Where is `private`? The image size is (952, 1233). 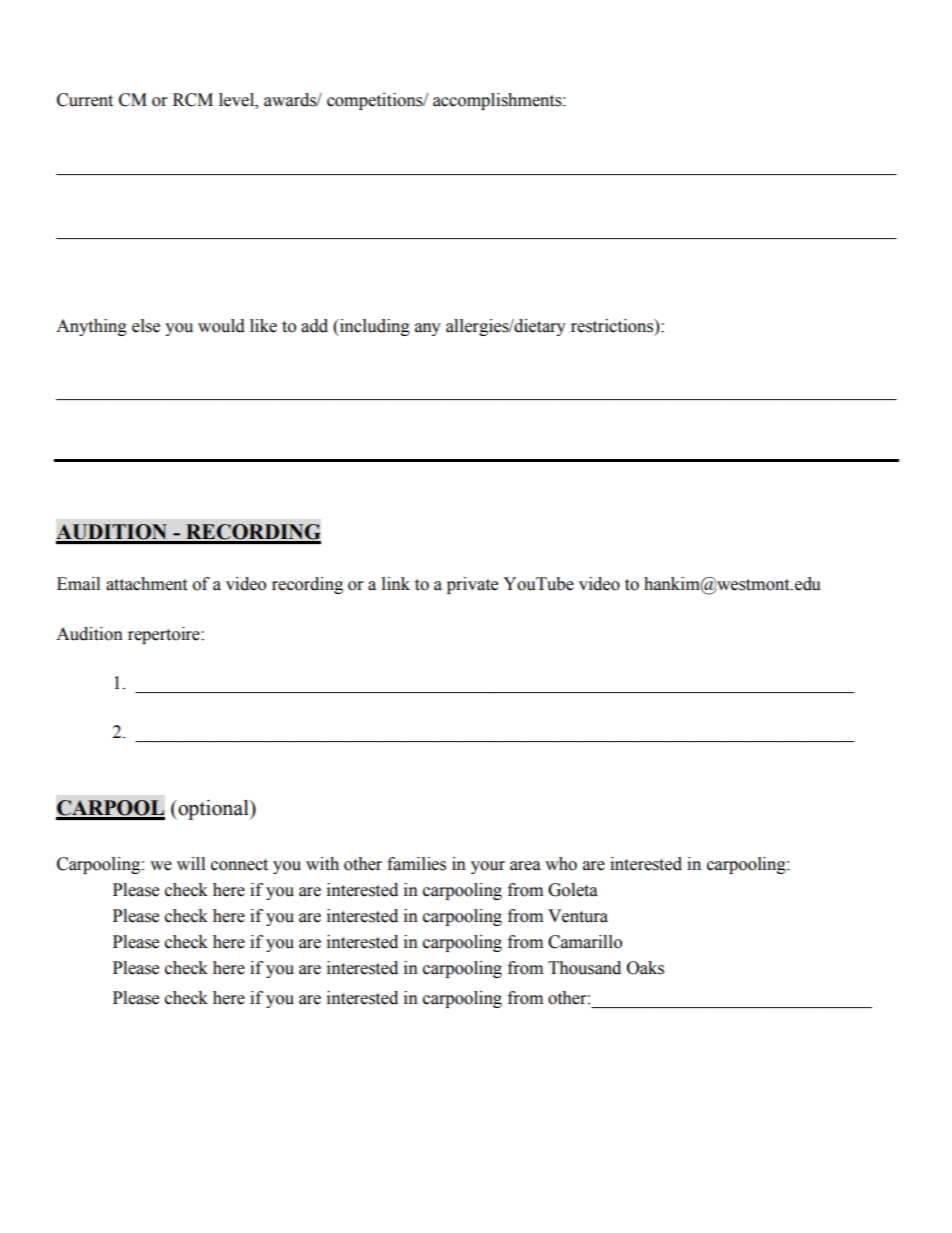
private is located at coordinates (472, 585).
